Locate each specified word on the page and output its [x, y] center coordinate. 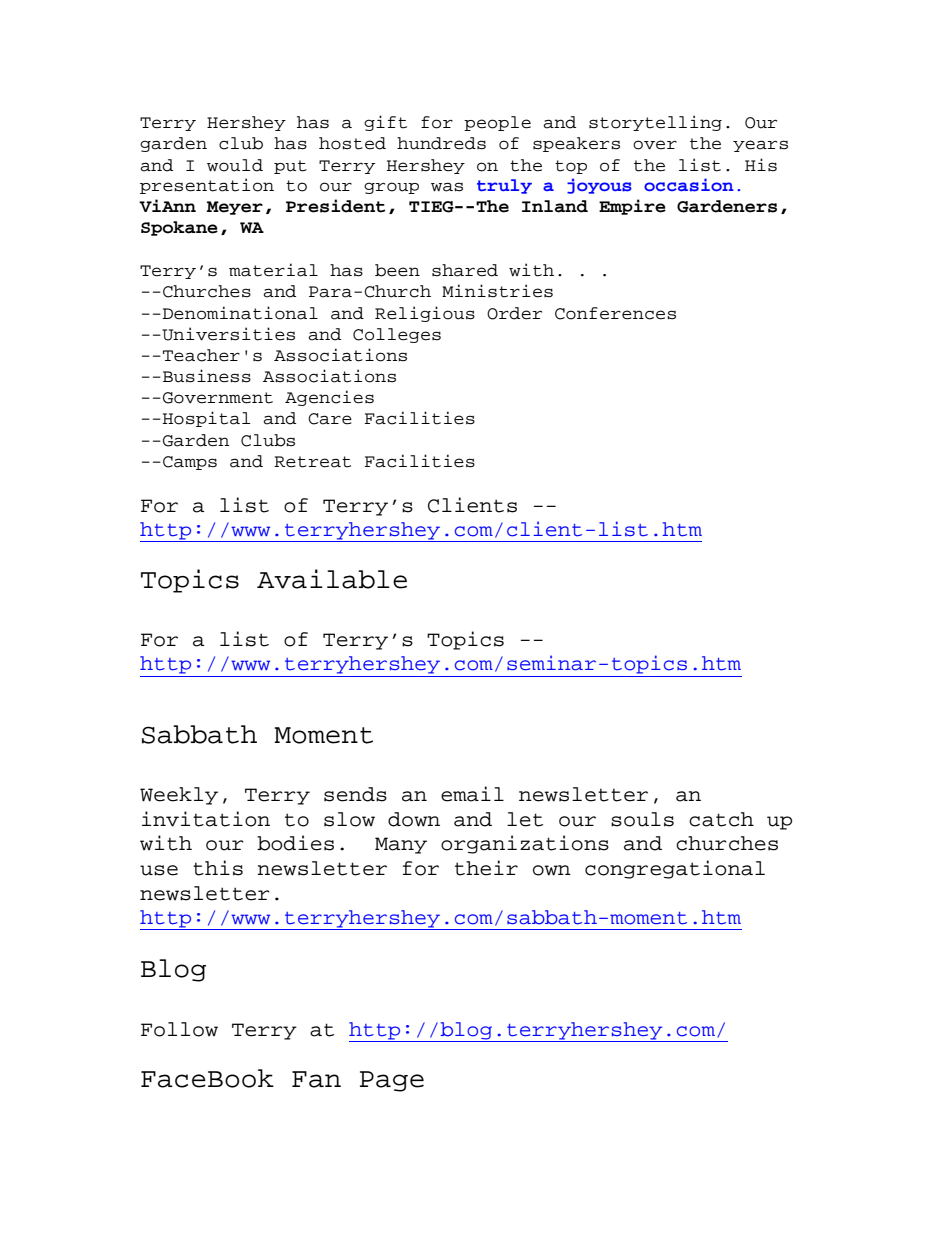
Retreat [312, 462]
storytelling [655, 123]
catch [721, 819]
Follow [179, 1029]
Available [332, 579]
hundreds [441, 143]
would [235, 165]
